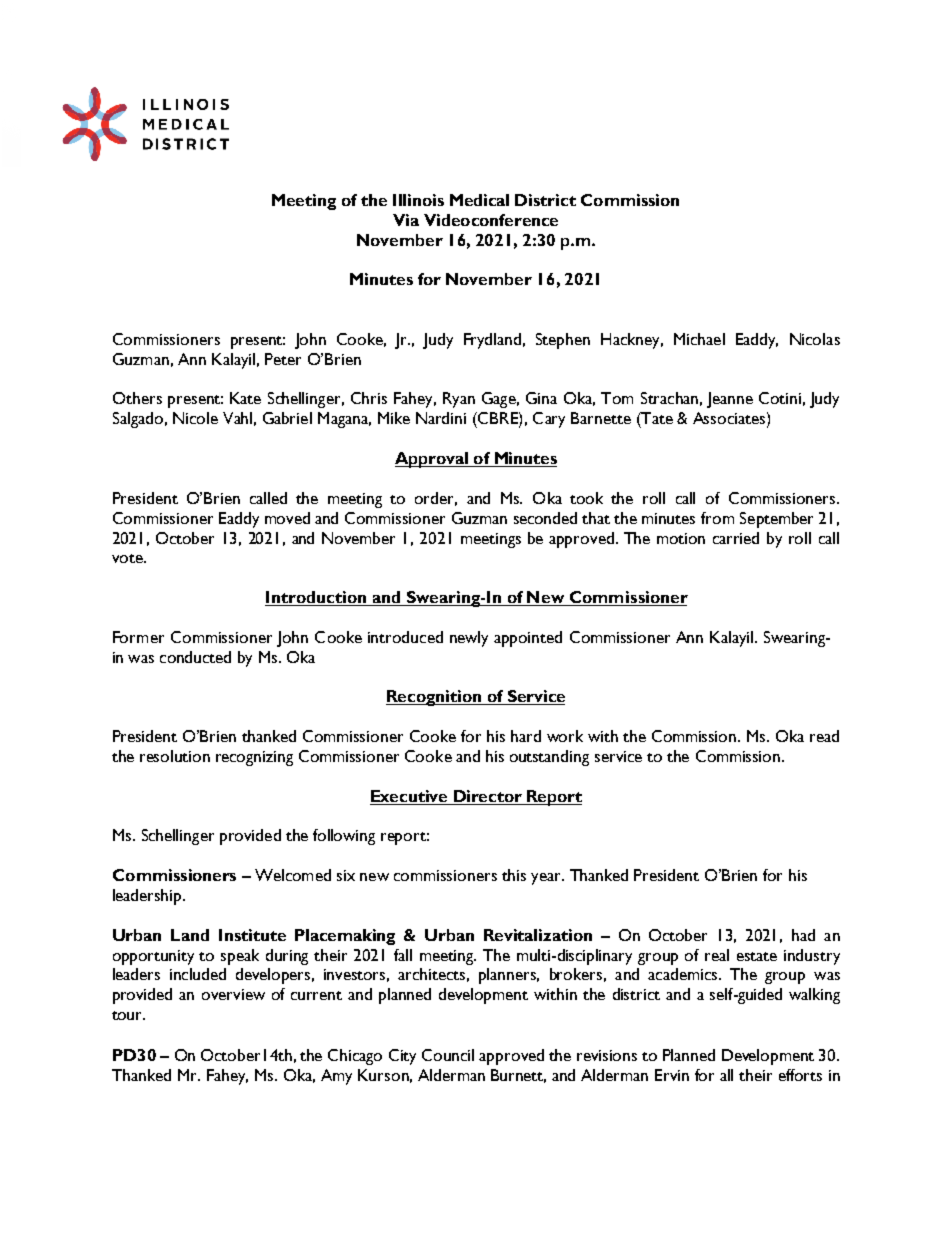 This screenshot has width=952, height=1233. What do you see at coordinates (469, 639) in the screenshot?
I see `newly` at bounding box center [469, 639].
